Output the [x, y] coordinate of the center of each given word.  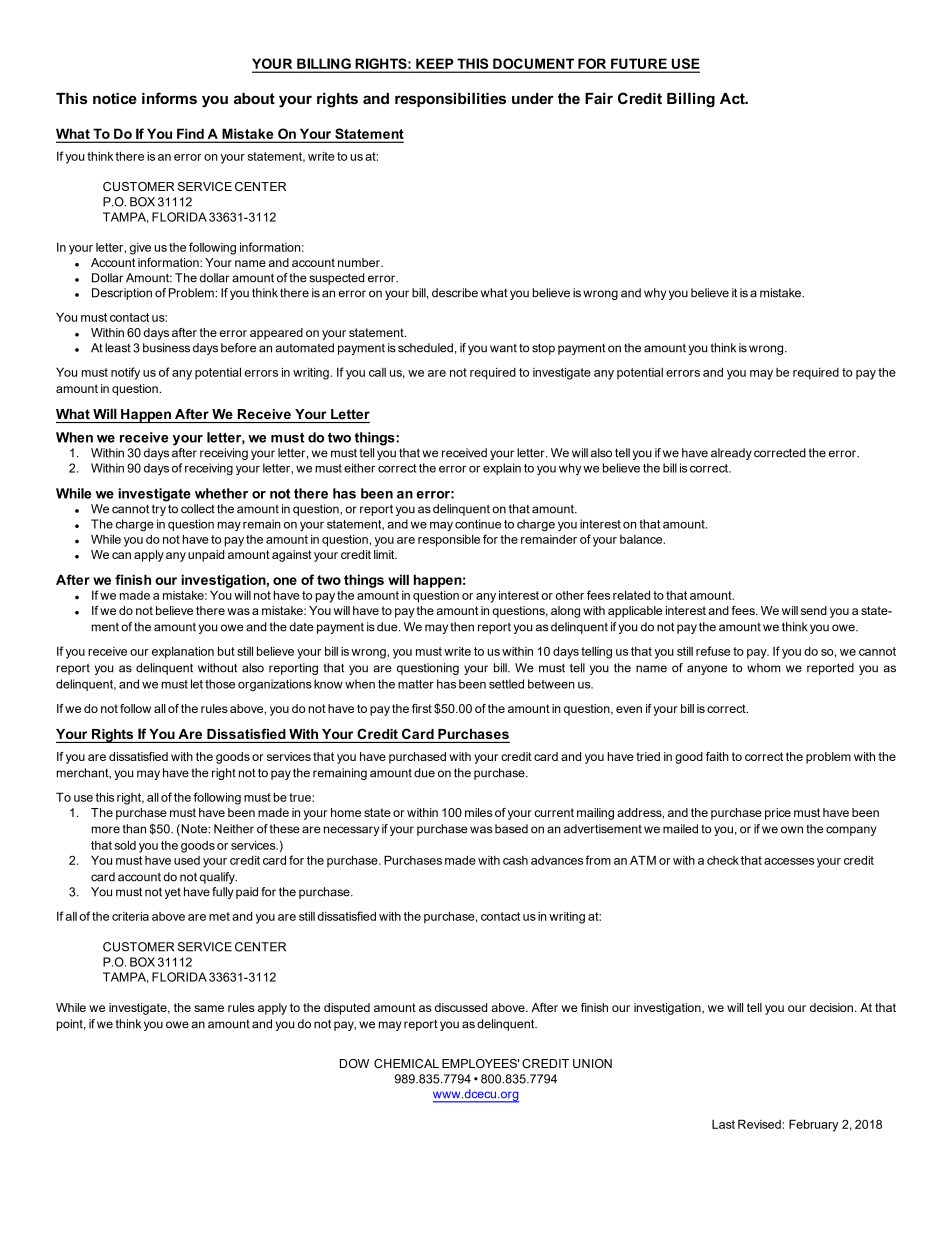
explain [502, 469]
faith [717, 756]
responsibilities [450, 99]
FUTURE [639, 64]
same [209, 1008]
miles [478, 812]
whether [221, 493]
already [731, 454]
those [220, 684]
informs [169, 98]
